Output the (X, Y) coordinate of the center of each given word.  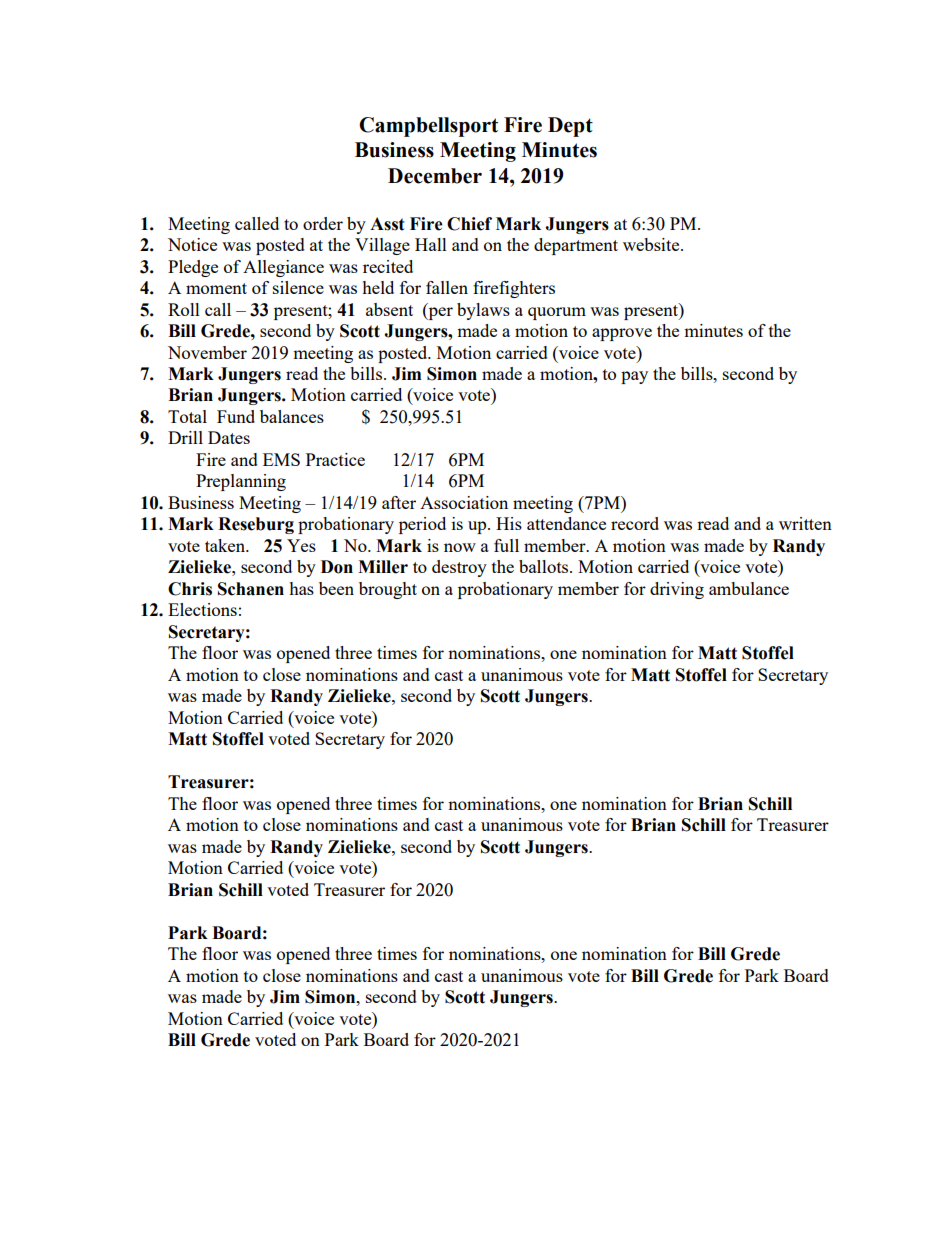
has (301, 588)
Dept (570, 127)
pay (634, 377)
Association (464, 502)
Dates (229, 437)
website (652, 244)
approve (622, 334)
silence (298, 287)
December (435, 176)
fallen (447, 287)
